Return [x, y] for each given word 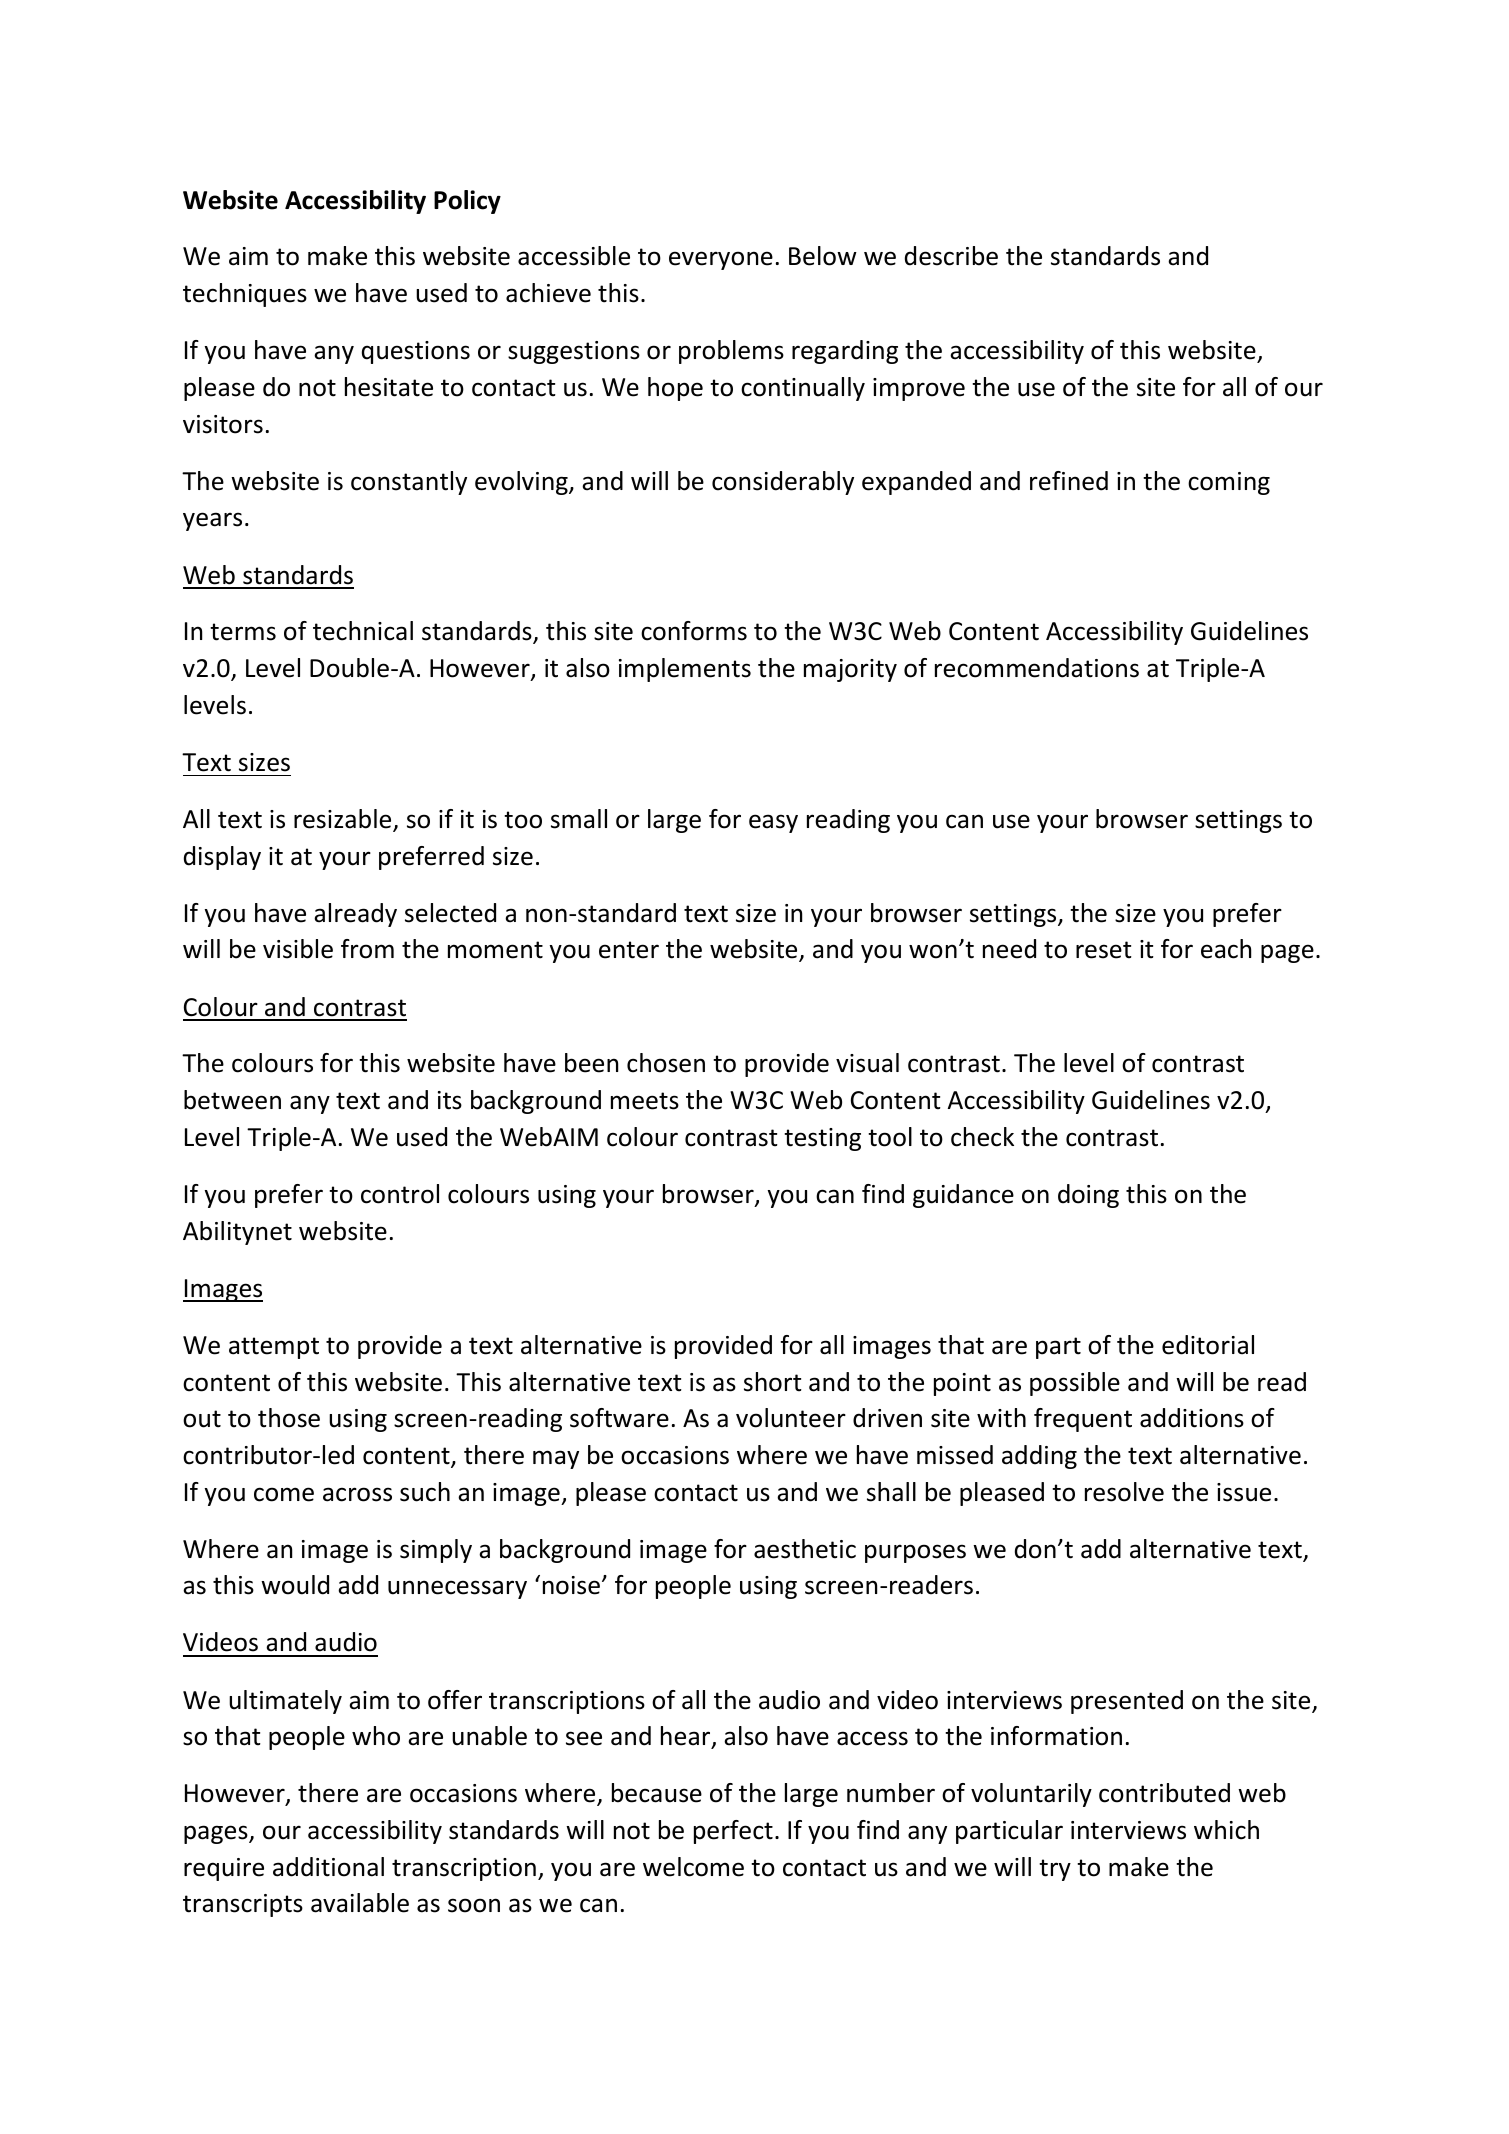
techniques [245, 295]
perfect [733, 1832]
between [232, 1100]
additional [328, 1867]
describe [951, 256]
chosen [666, 1063]
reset [1104, 950]
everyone [721, 260]
